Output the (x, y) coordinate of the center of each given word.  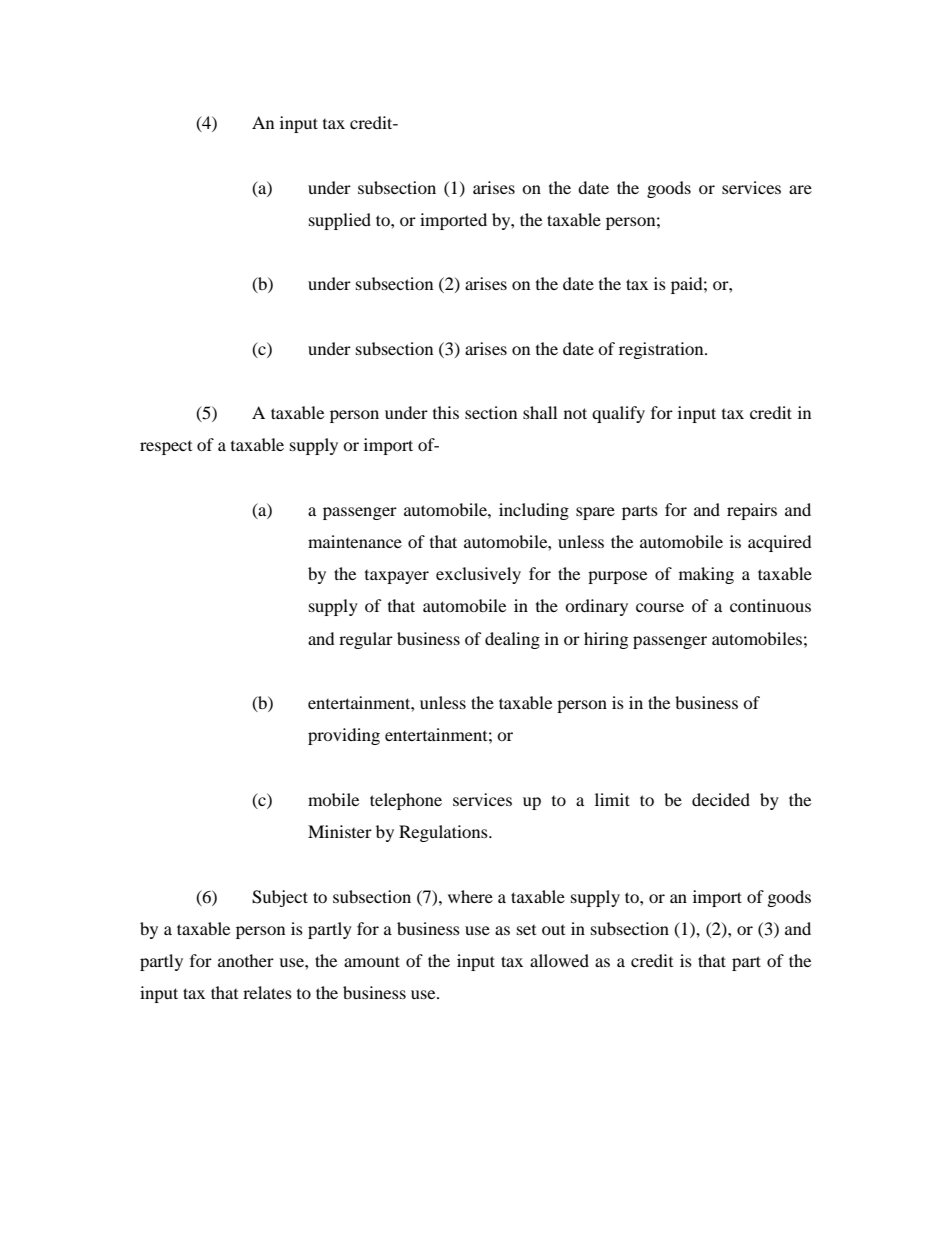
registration (662, 350)
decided (721, 799)
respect (166, 448)
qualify (618, 414)
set (526, 930)
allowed (559, 960)
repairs (752, 511)
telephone (406, 801)
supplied (340, 221)
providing (344, 736)
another (246, 960)
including (534, 511)
